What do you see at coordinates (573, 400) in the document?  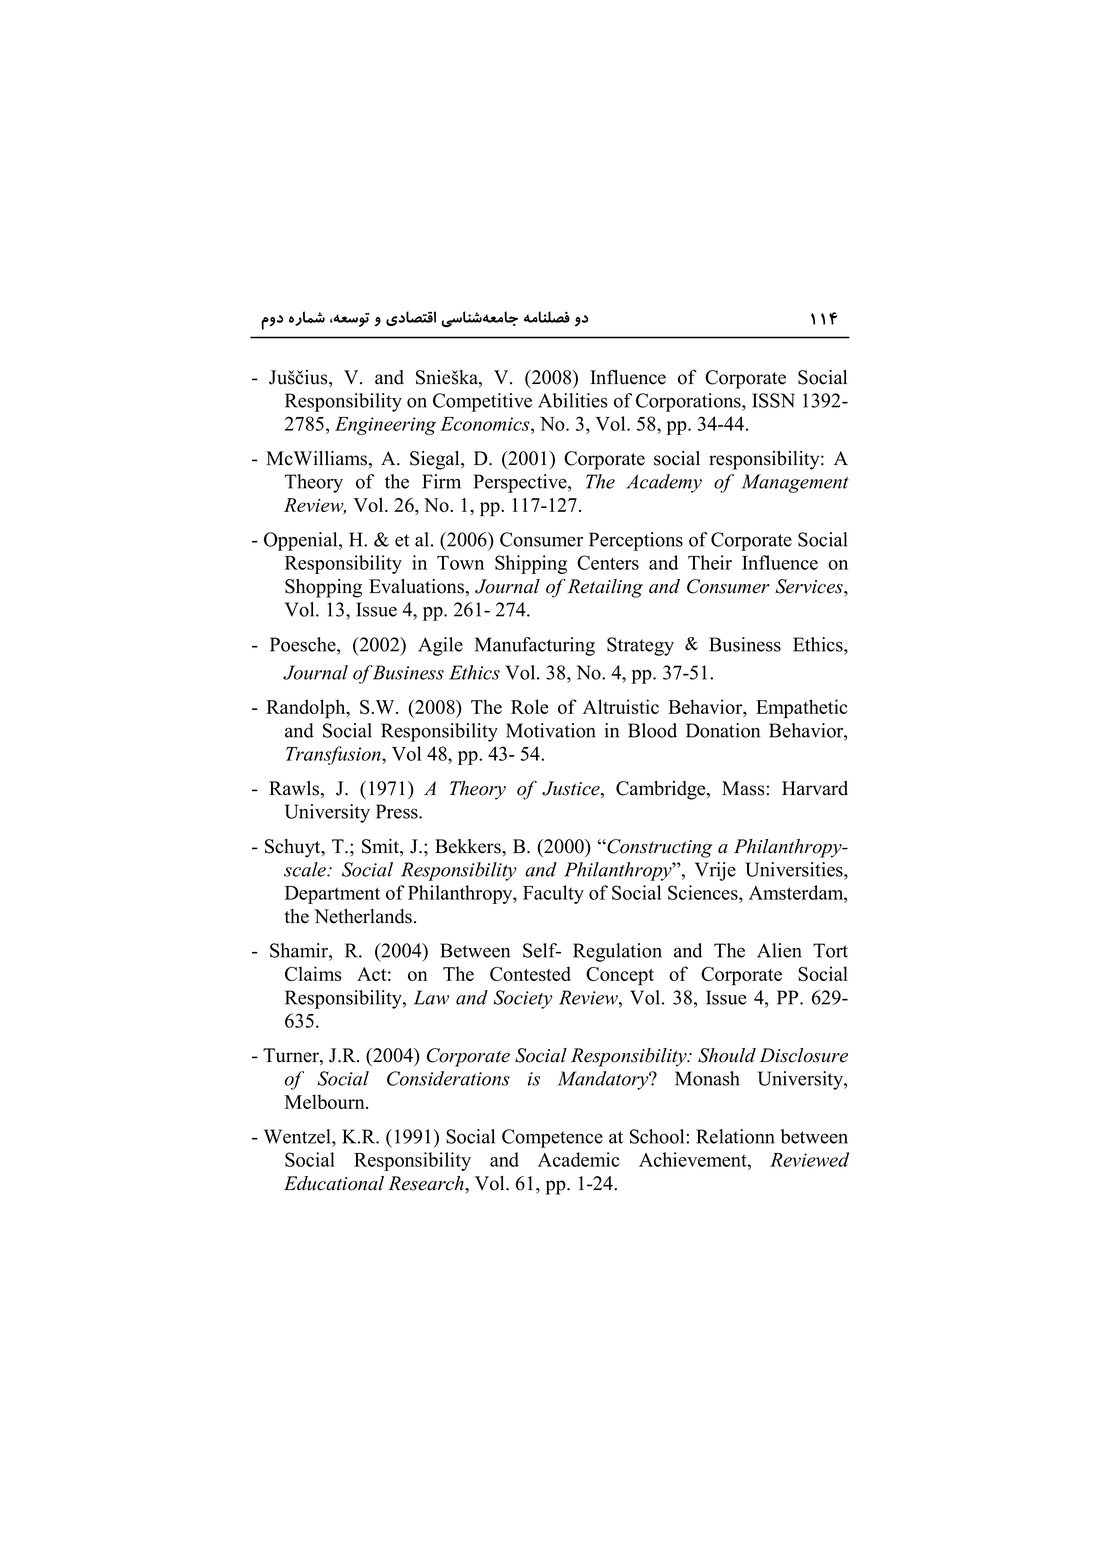 I see `Abilities` at bounding box center [573, 400].
